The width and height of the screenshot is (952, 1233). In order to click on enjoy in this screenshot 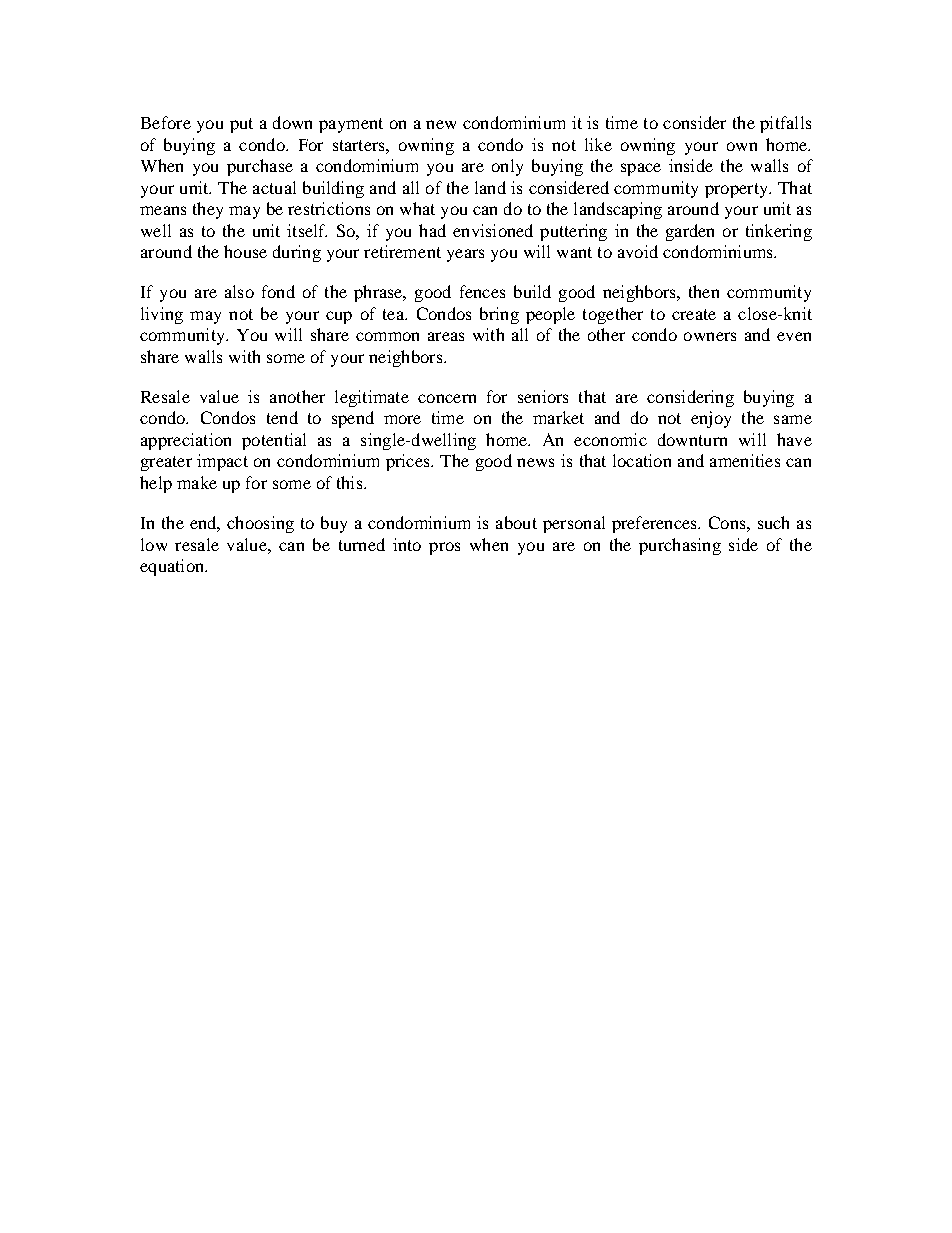, I will do `click(711, 419)`.
